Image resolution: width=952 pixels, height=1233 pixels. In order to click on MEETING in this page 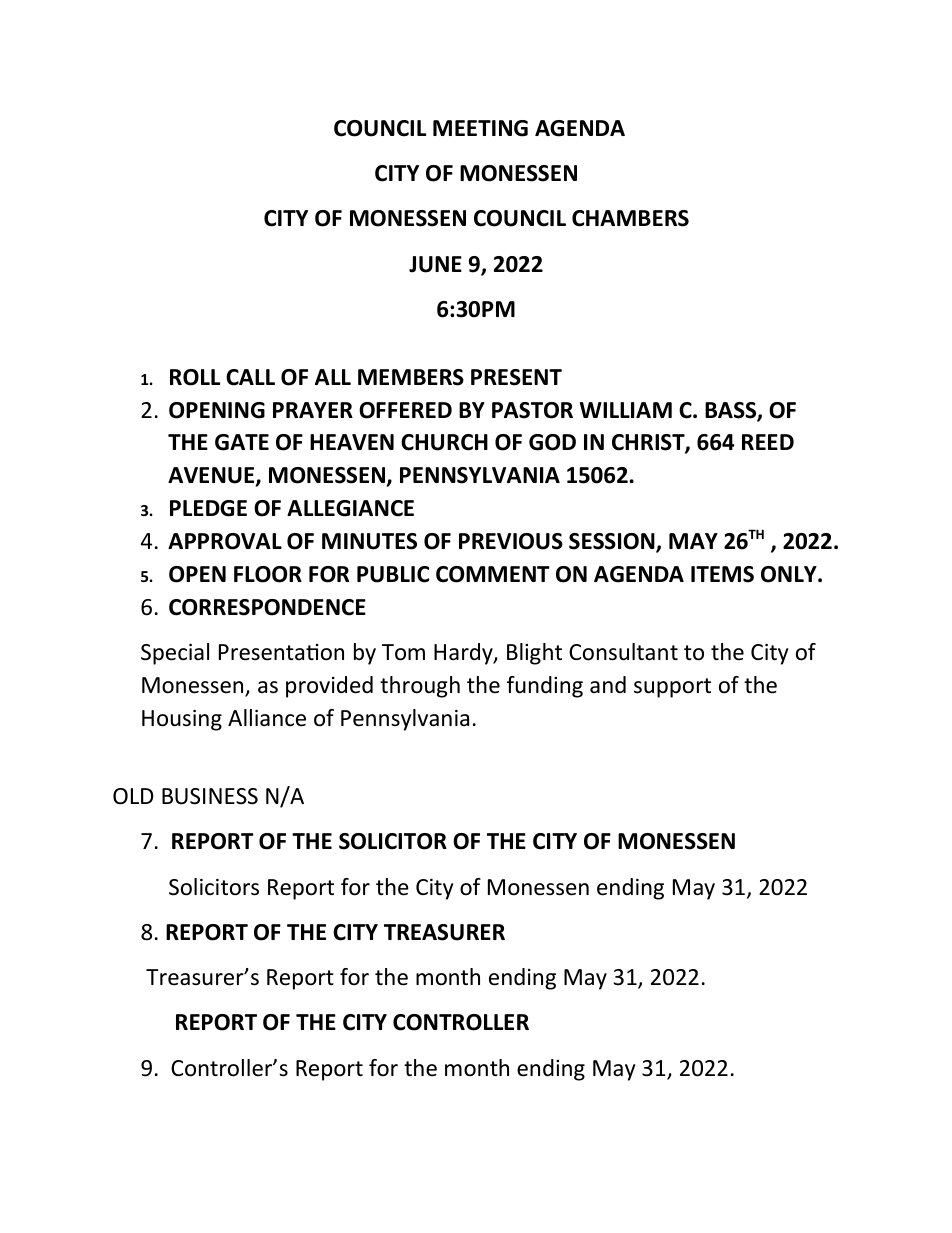, I will do `click(480, 128)`.
